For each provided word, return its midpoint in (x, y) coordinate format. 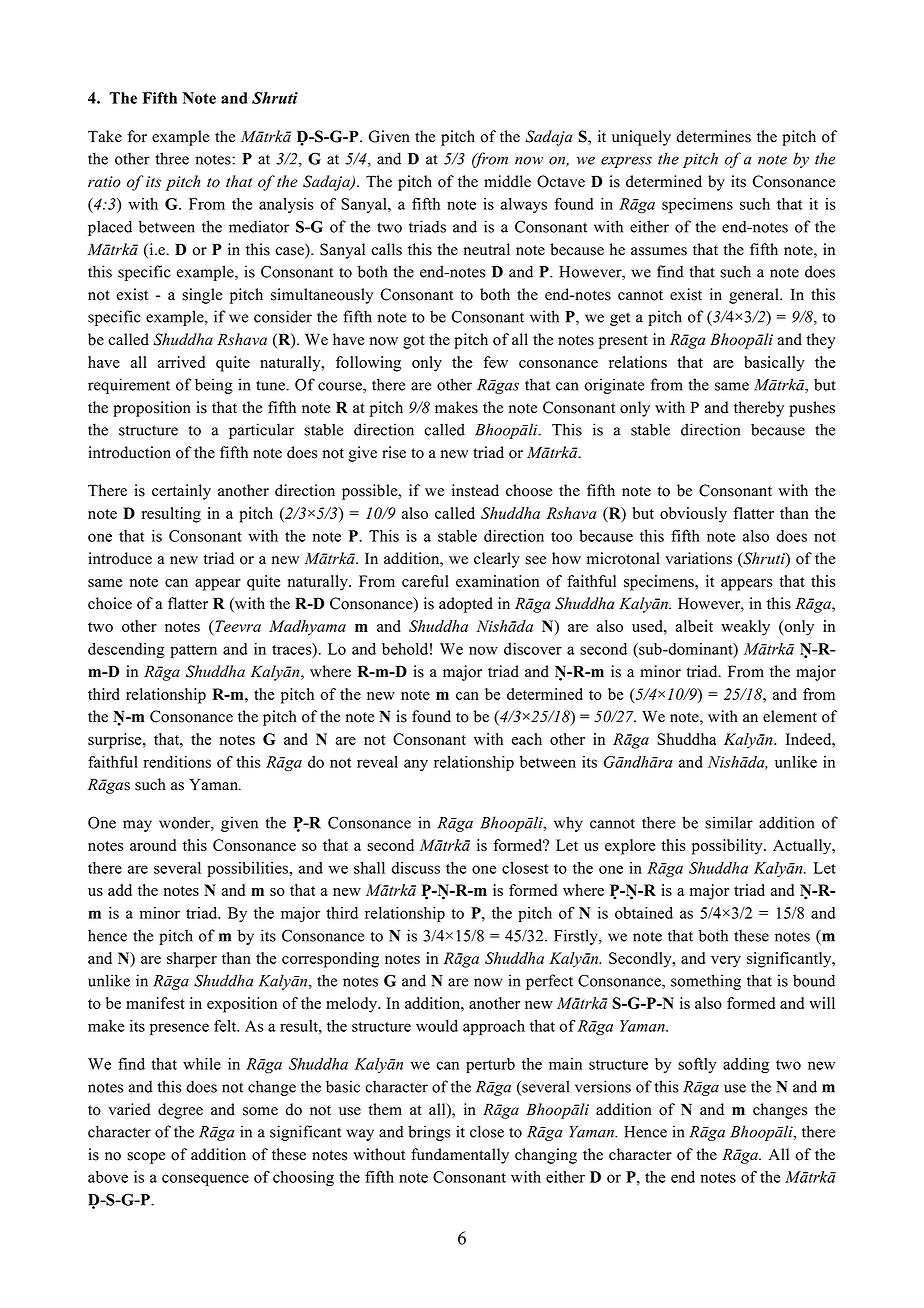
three (172, 158)
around (153, 845)
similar (729, 822)
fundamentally (460, 1156)
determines (713, 136)
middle (507, 181)
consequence (205, 1180)
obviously (693, 515)
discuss (416, 868)
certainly (181, 492)
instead (475, 490)
